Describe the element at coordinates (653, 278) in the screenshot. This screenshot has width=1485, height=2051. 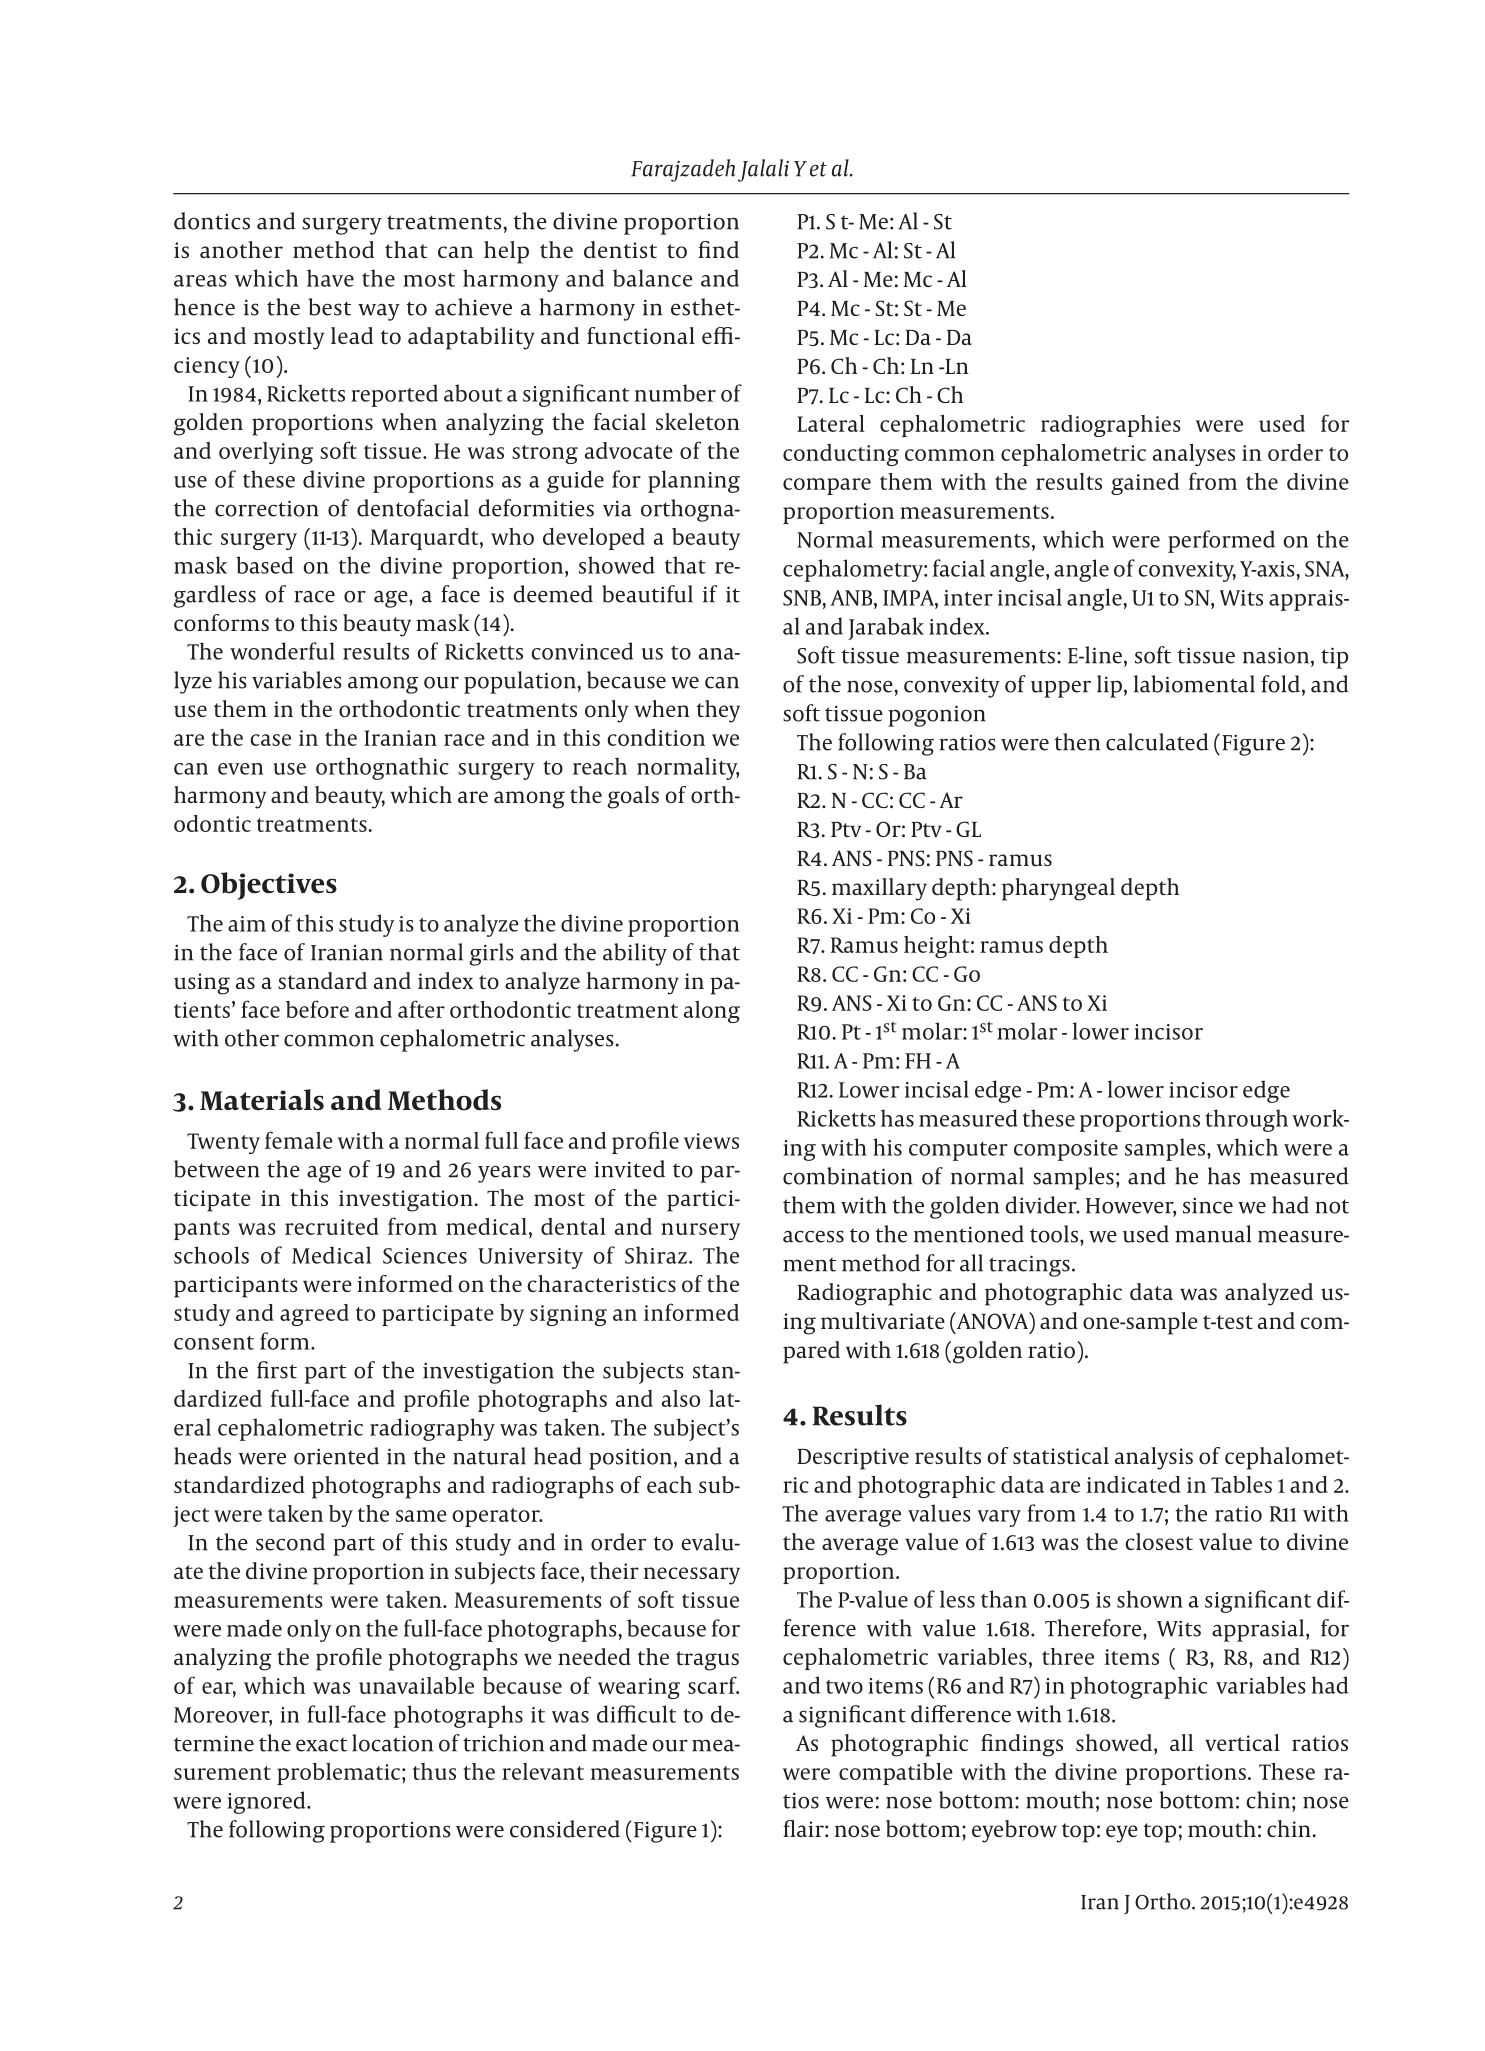
I see `balance` at that location.
